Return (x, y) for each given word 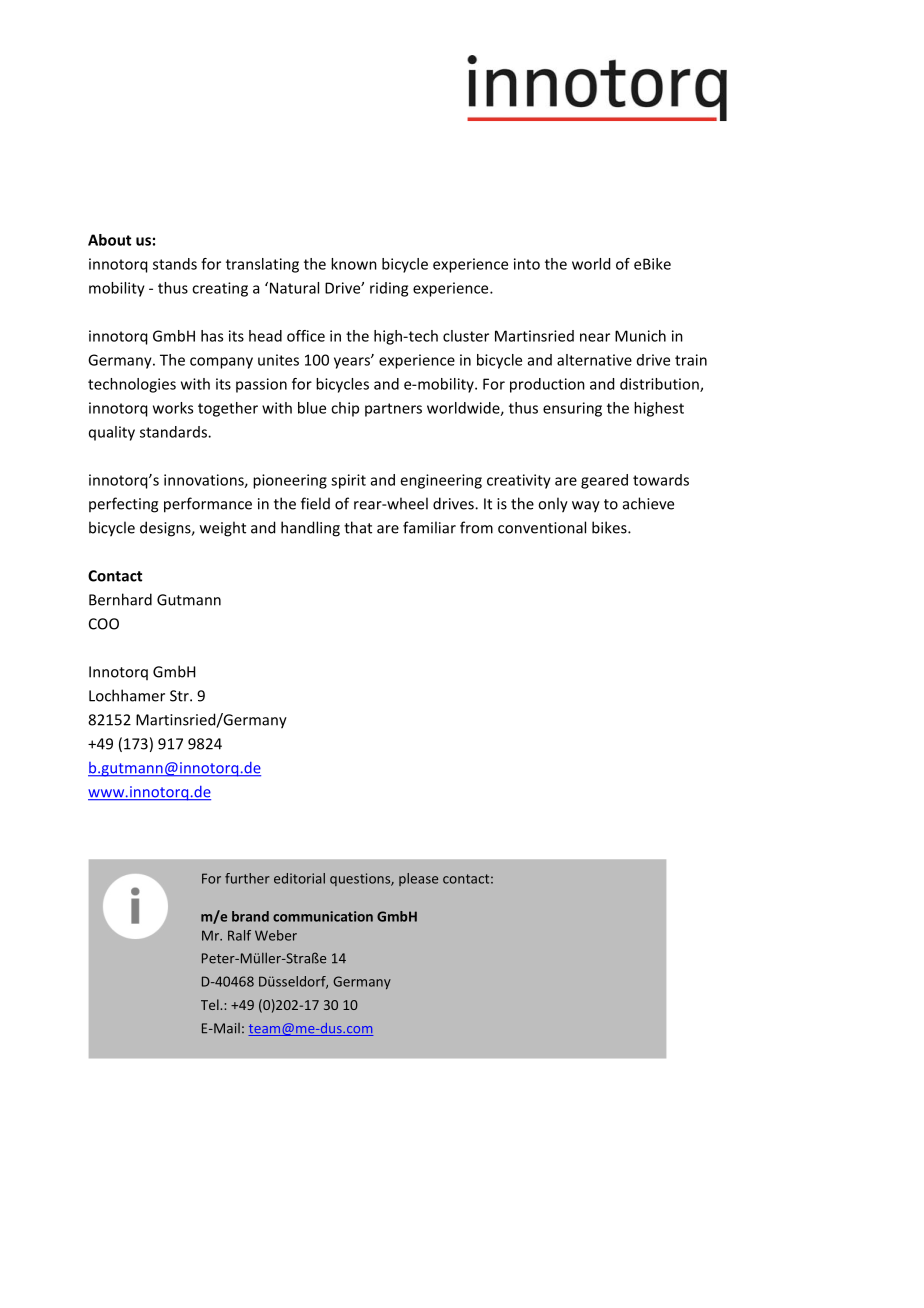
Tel (211, 1004)
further (247, 878)
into (527, 264)
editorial (299, 878)
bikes (610, 527)
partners (393, 410)
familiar (429, 527)
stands (175, 264)
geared (604, 481)
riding (389, 289)
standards (174, 432)
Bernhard (120, 599)
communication (323, 916)
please (418, 879)
